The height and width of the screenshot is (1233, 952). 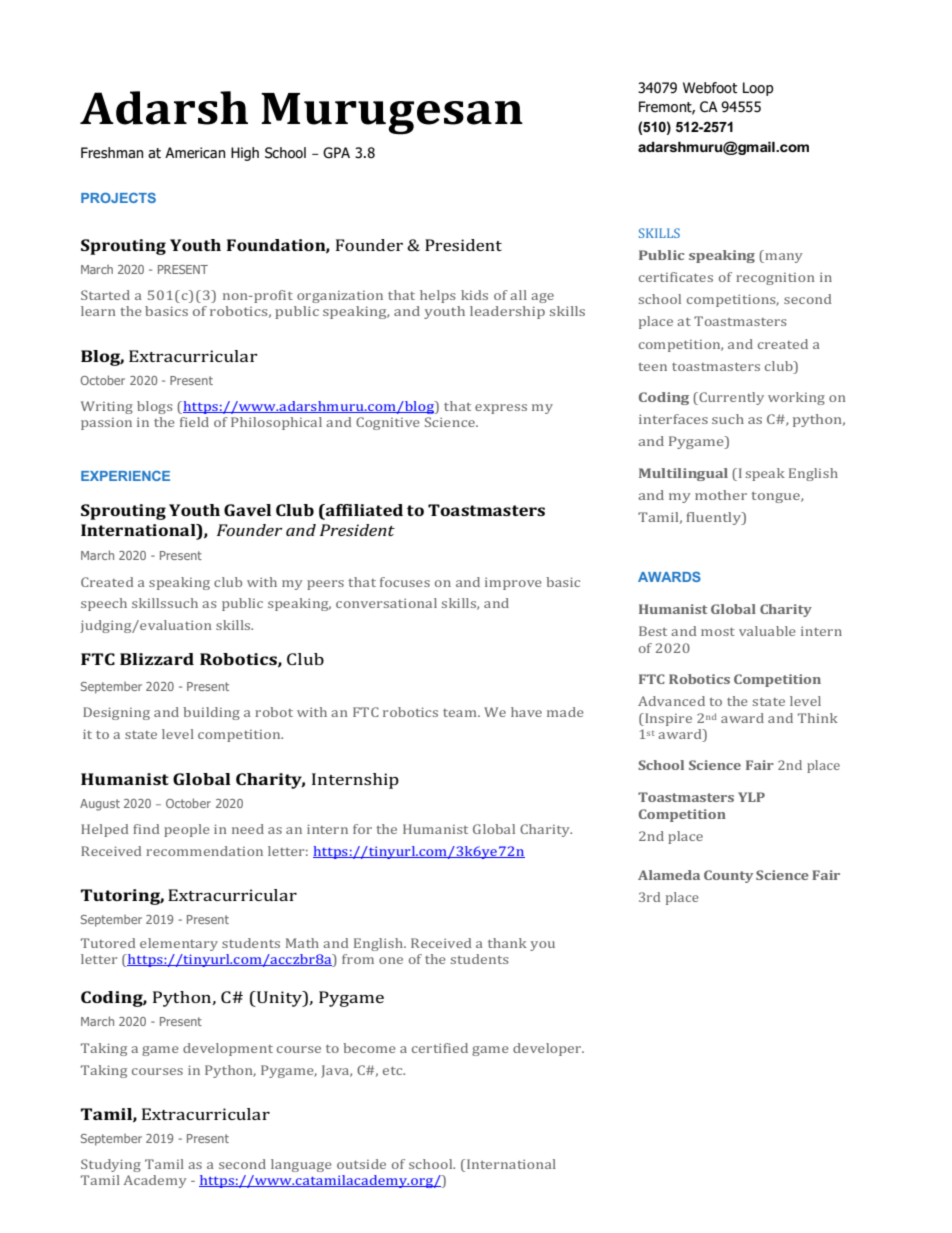 What do you see at coordinates (111, 1165) in the screenshot?
I see `Studying` at bounding box center [111, 1165].
